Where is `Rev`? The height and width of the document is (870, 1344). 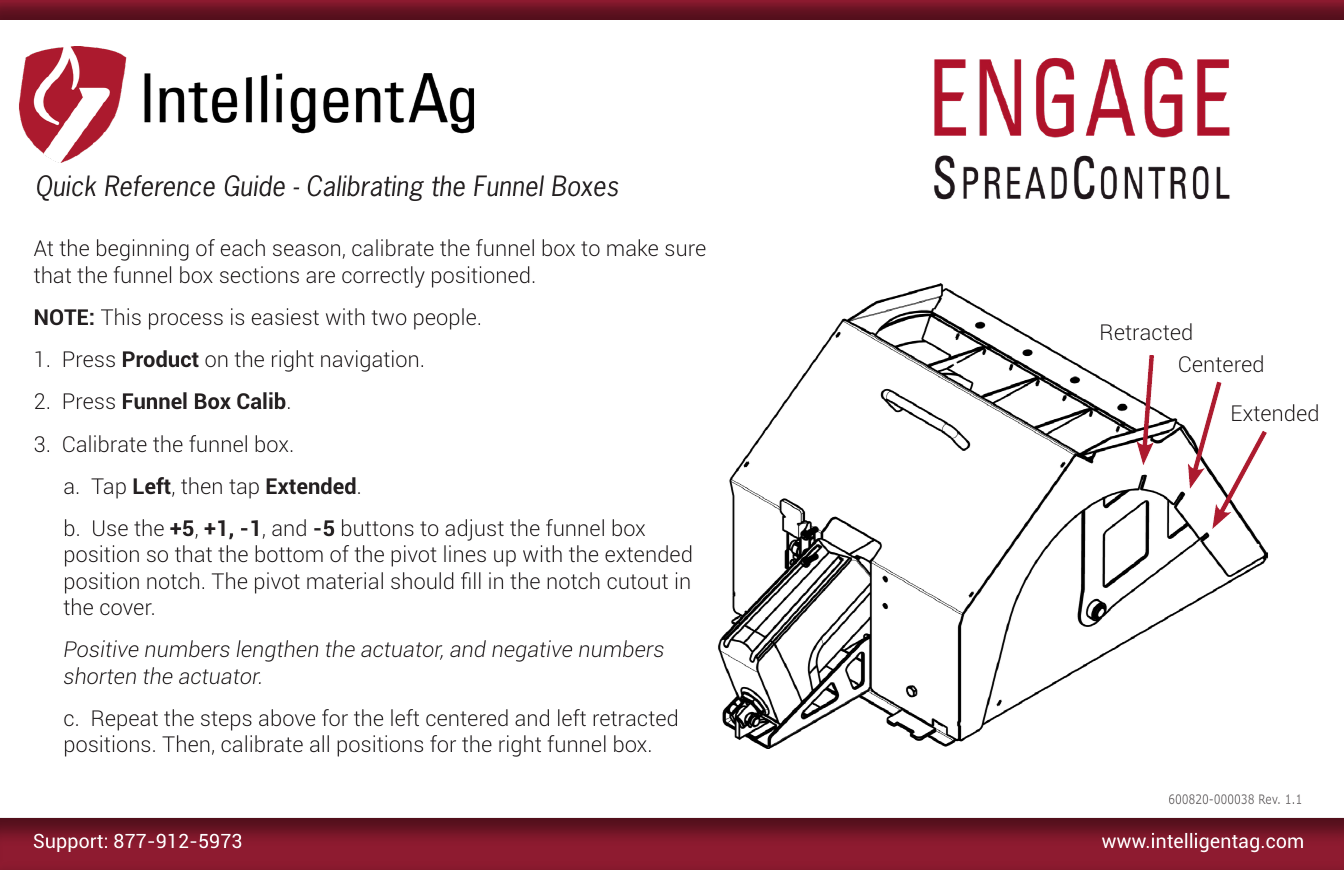
Rev is located at coordinates (1269, 799).
